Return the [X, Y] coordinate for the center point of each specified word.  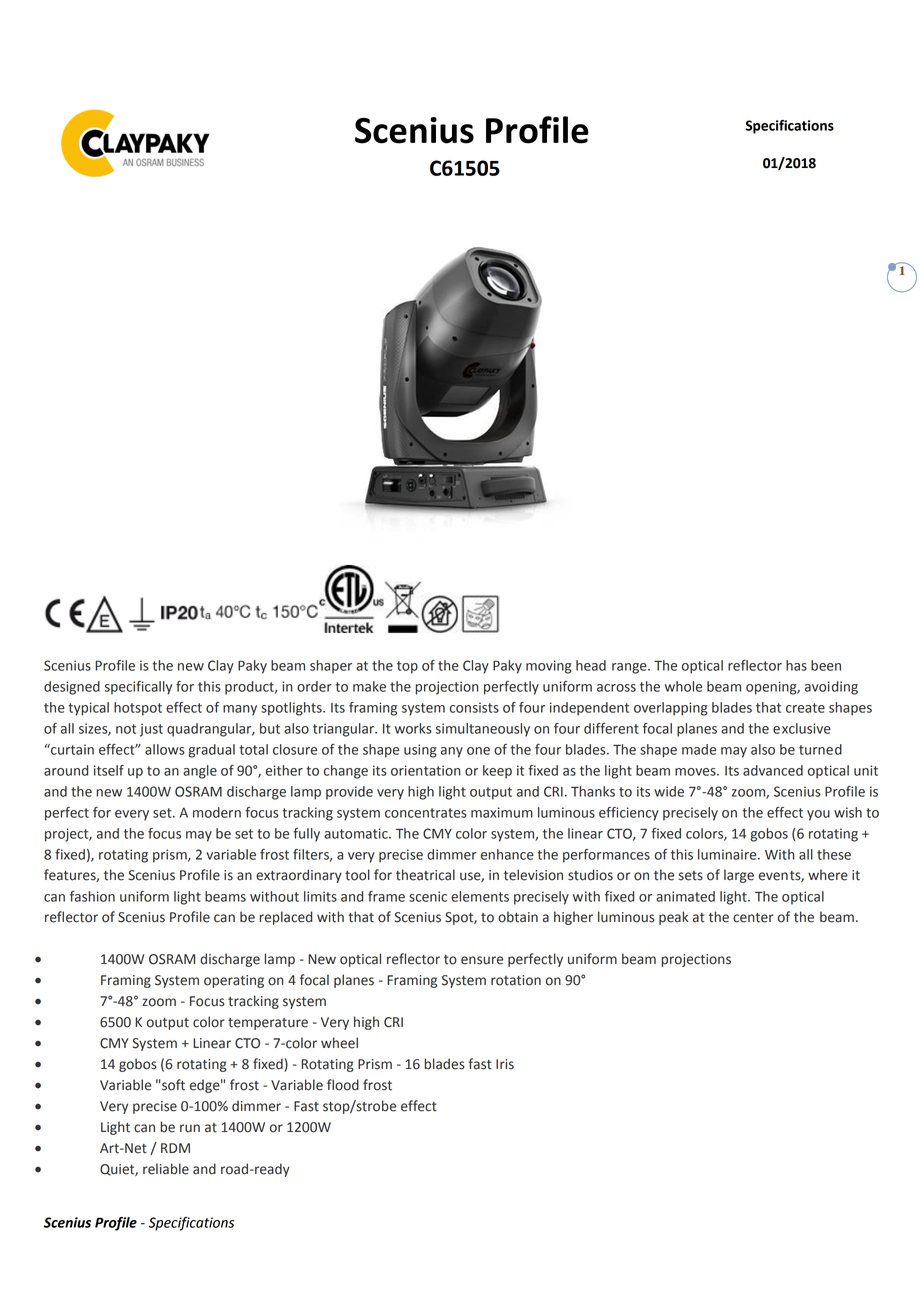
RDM [175, 1148]
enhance [507, 854]
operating [234, 981]
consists [474, 707]
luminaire [728, 854]
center [753, 918]
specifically [138, 688]
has [796, 665]
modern [217, 812]
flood [343, 1085]
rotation [516, 980]
